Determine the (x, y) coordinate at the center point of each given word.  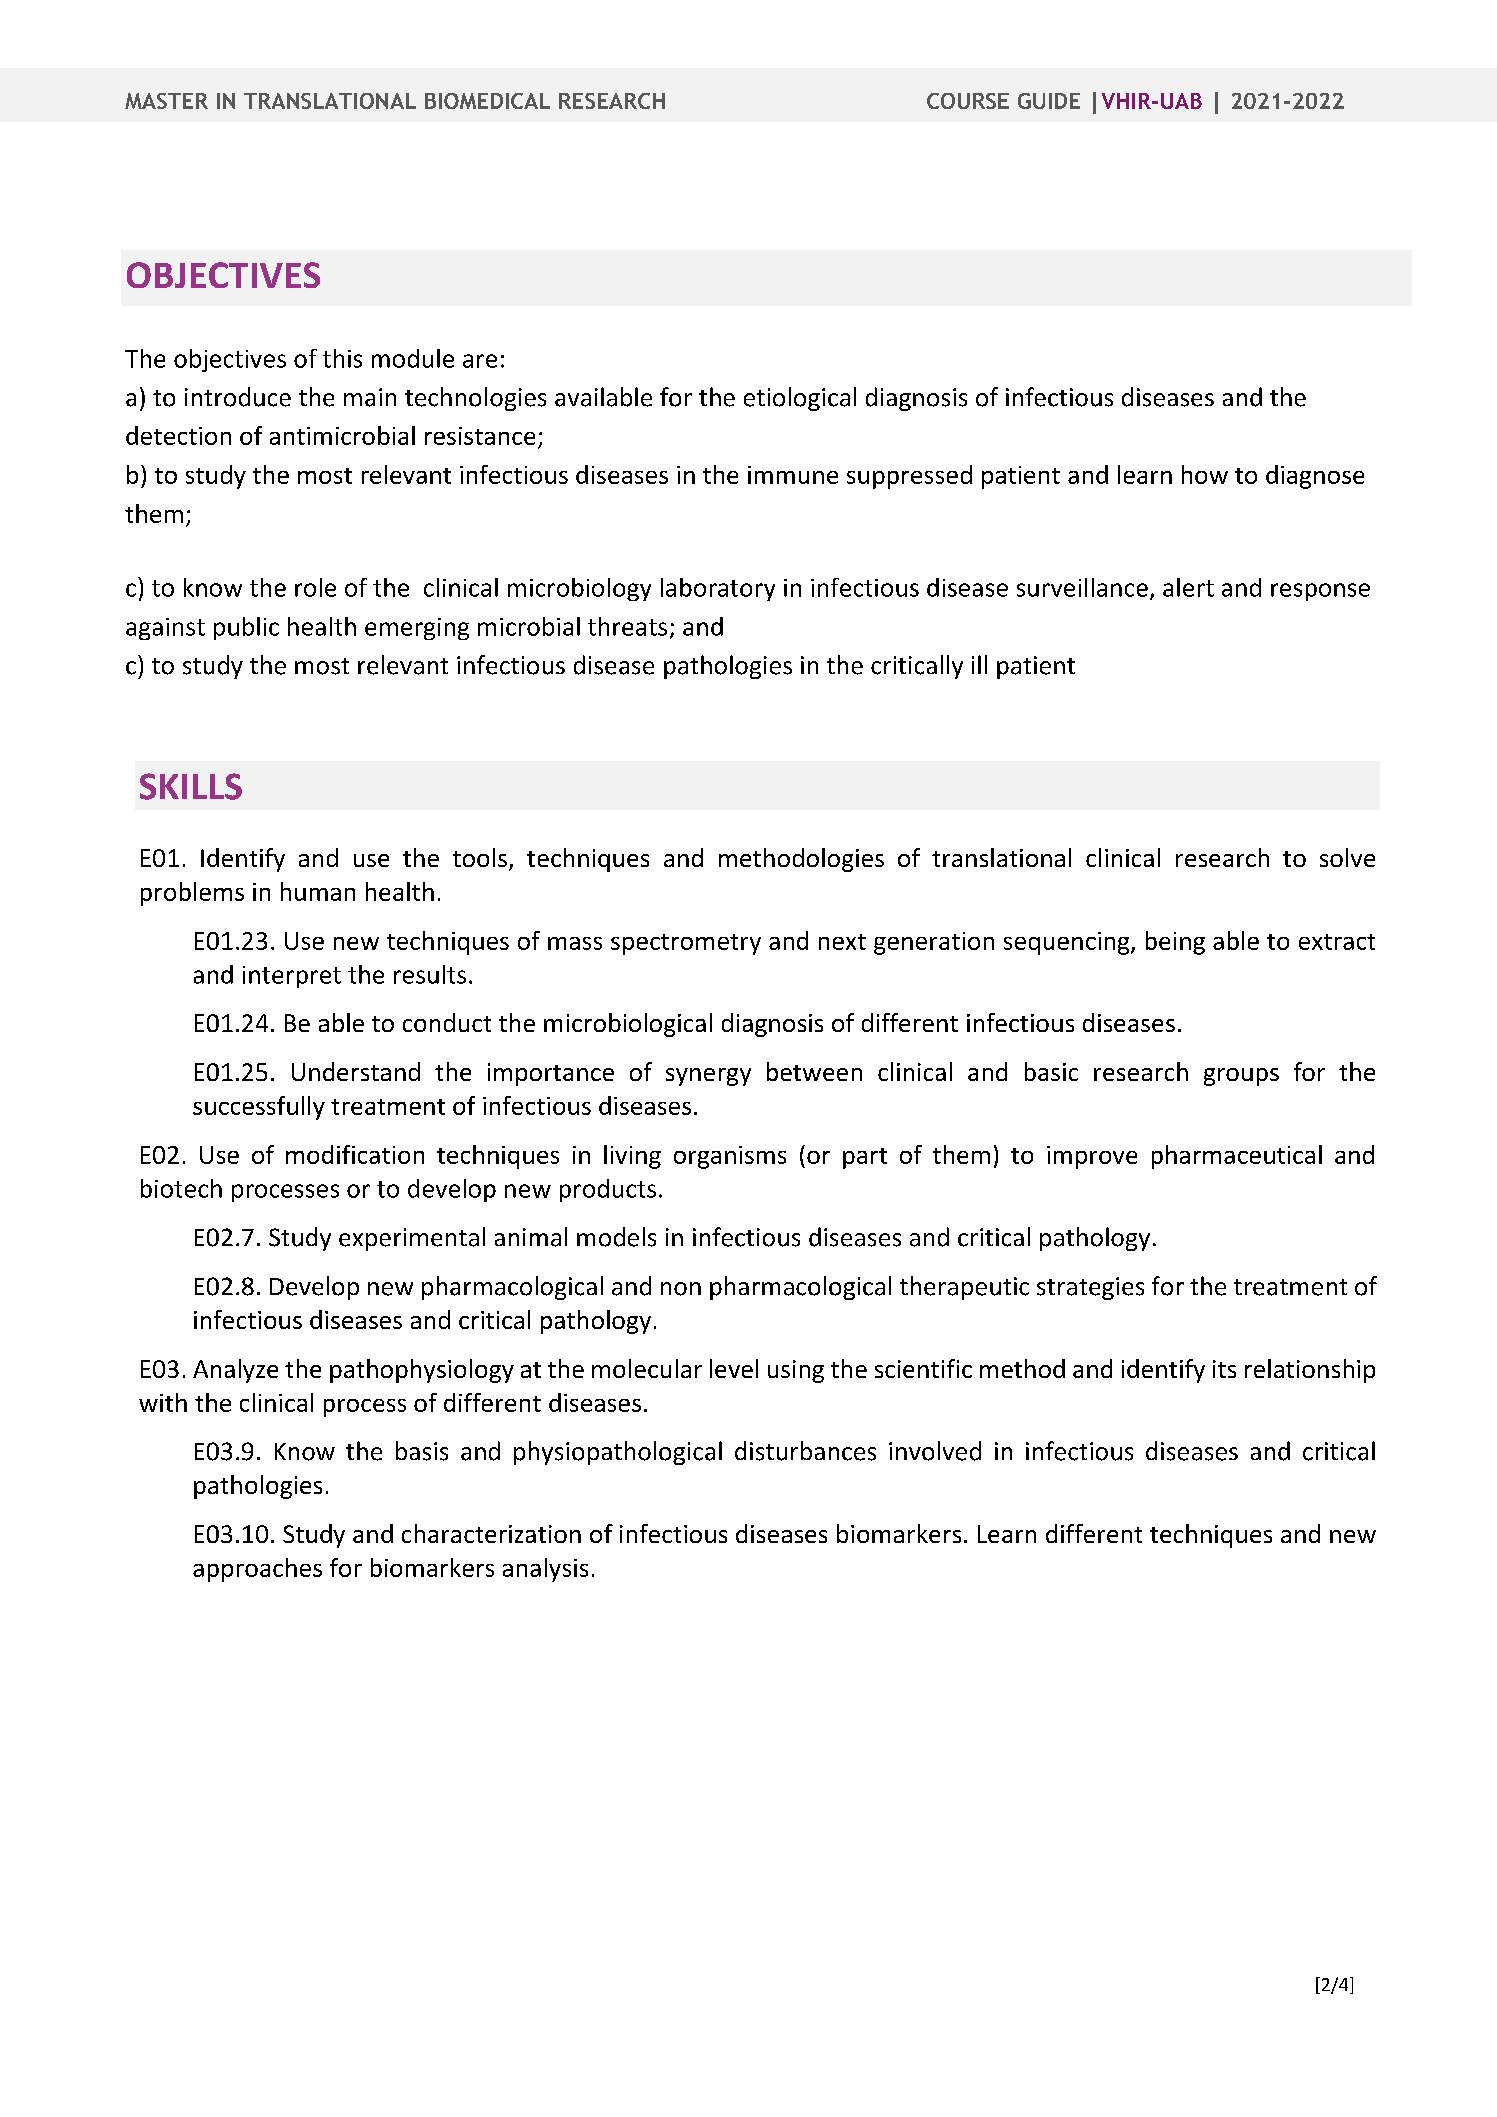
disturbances (805, 1451)
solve (1347, 857)
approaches (257, 1570)
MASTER (166, 101)
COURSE (968, 101)
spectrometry (686, 944)
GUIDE (1049, 101)
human (318, 891)
